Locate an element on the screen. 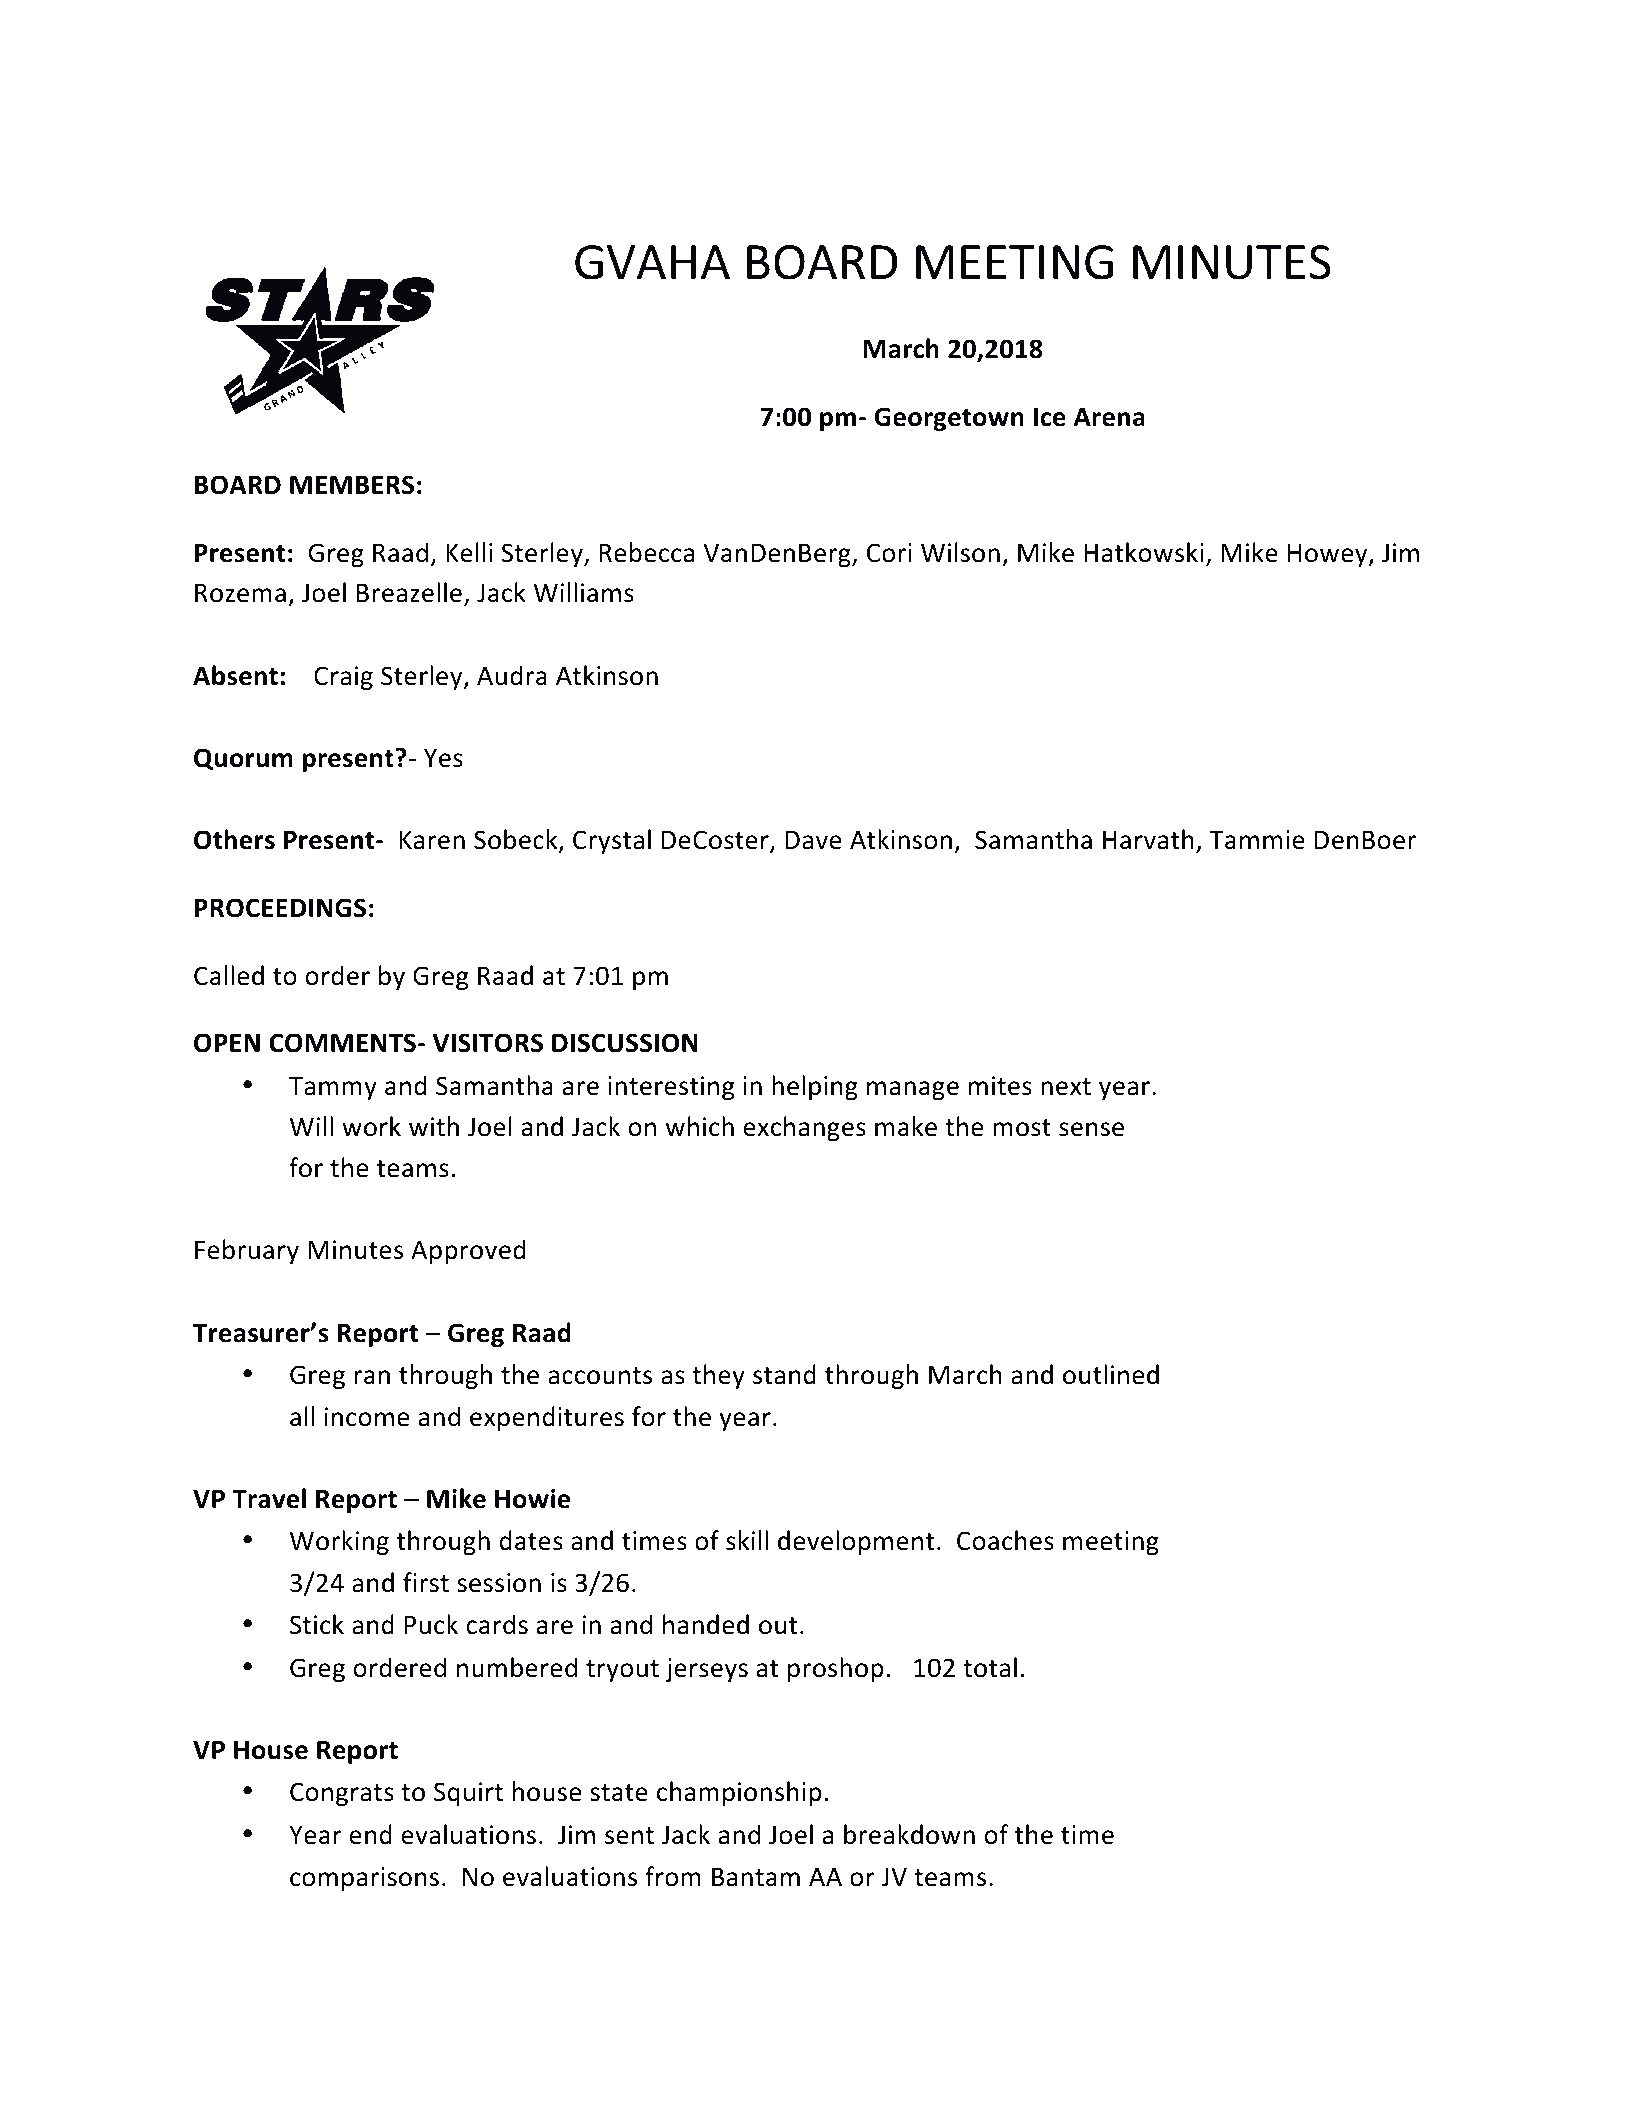 The height and width of the screenshot is (2109, 1629). they is located at coordinates (718, 1376).
